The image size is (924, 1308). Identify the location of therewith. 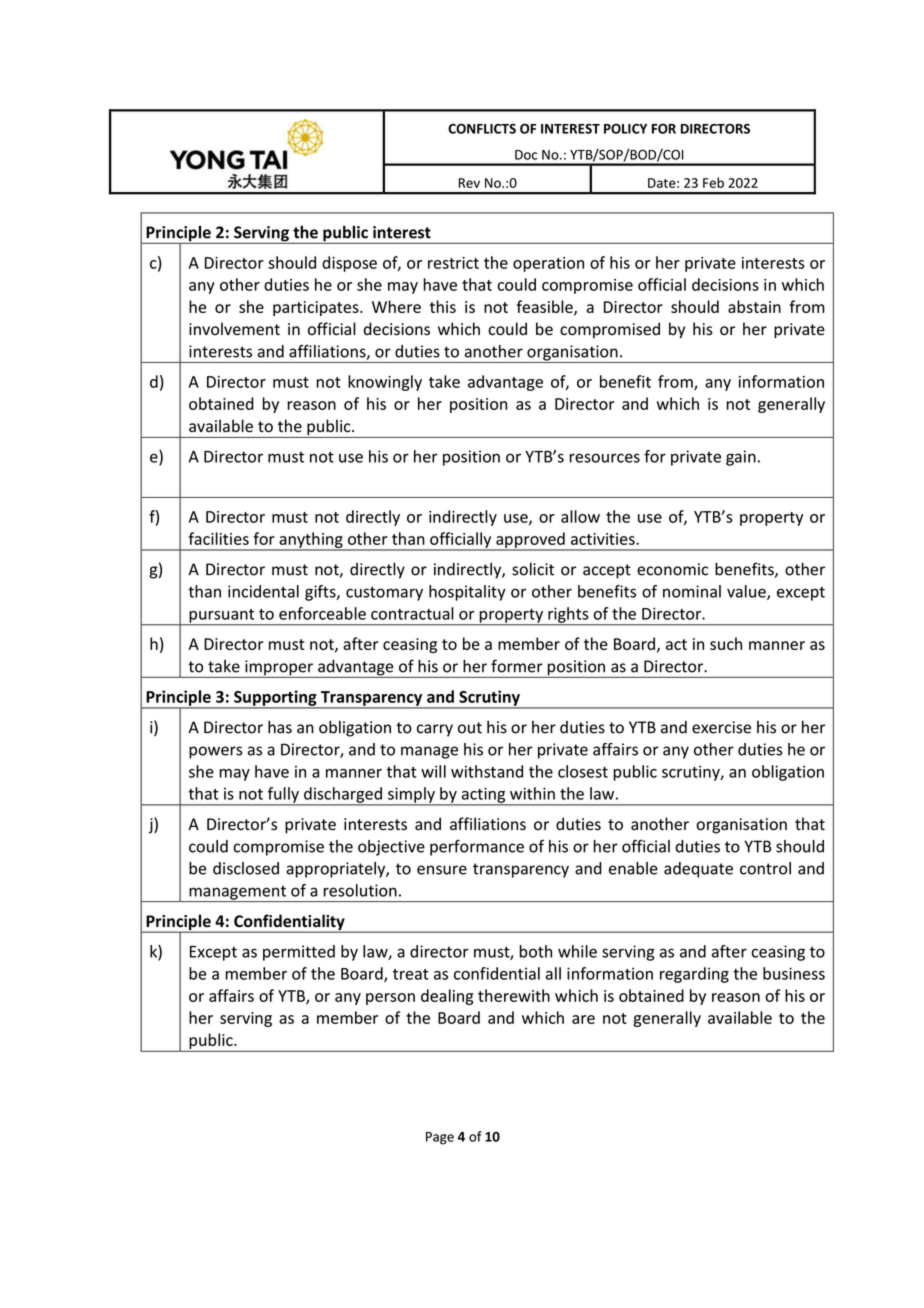
(514, 995).
